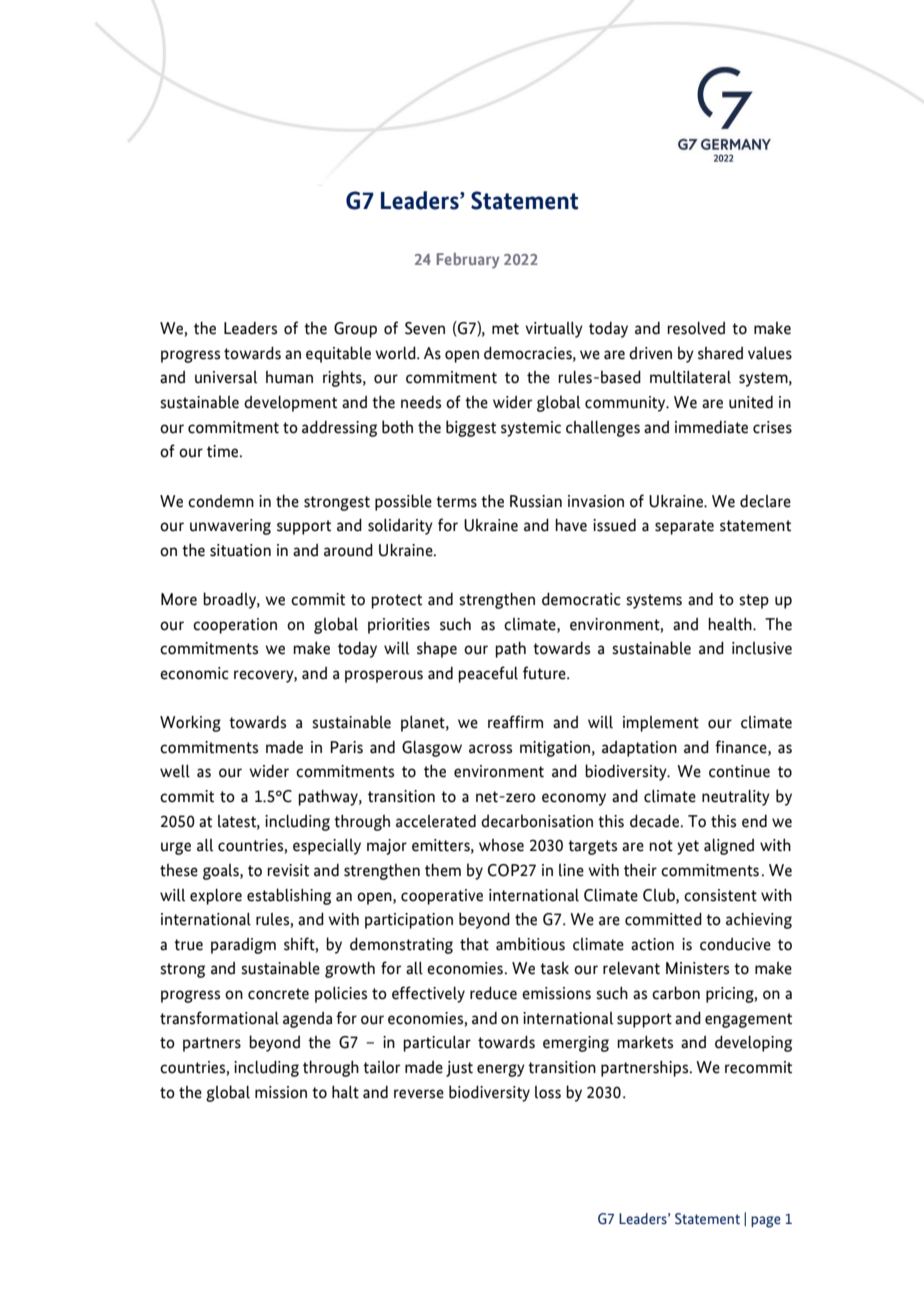  What do you see at coordinates (468, 261) in the image?
I see `February` at bounding box center [468, 261].
